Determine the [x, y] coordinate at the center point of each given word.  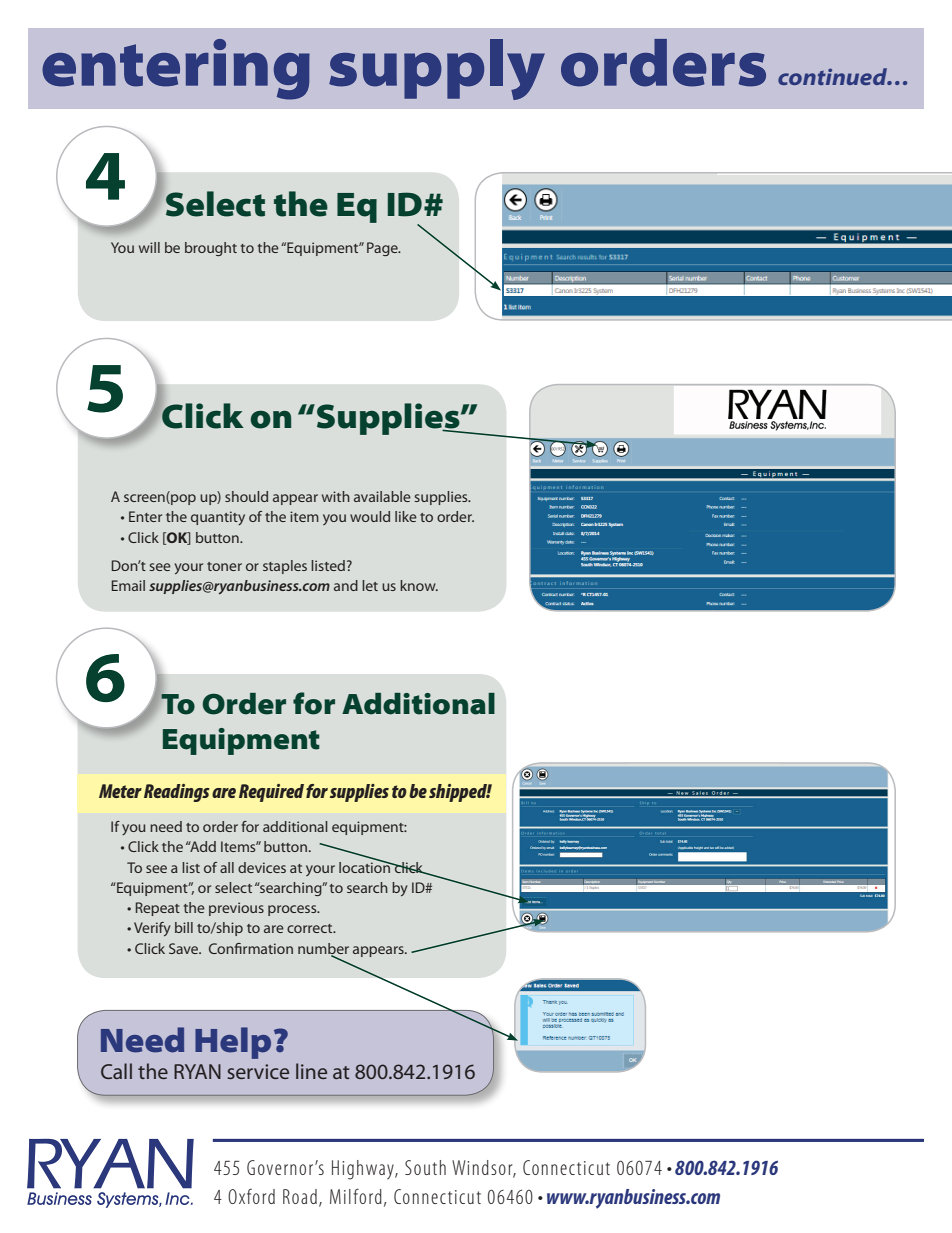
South [425, 1167]
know [419, 585]
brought [211, 249]
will [149, 247]
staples [285, 567]
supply [437, 69]
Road [300, 1196]
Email [128, 585]
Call [116, 1071]
